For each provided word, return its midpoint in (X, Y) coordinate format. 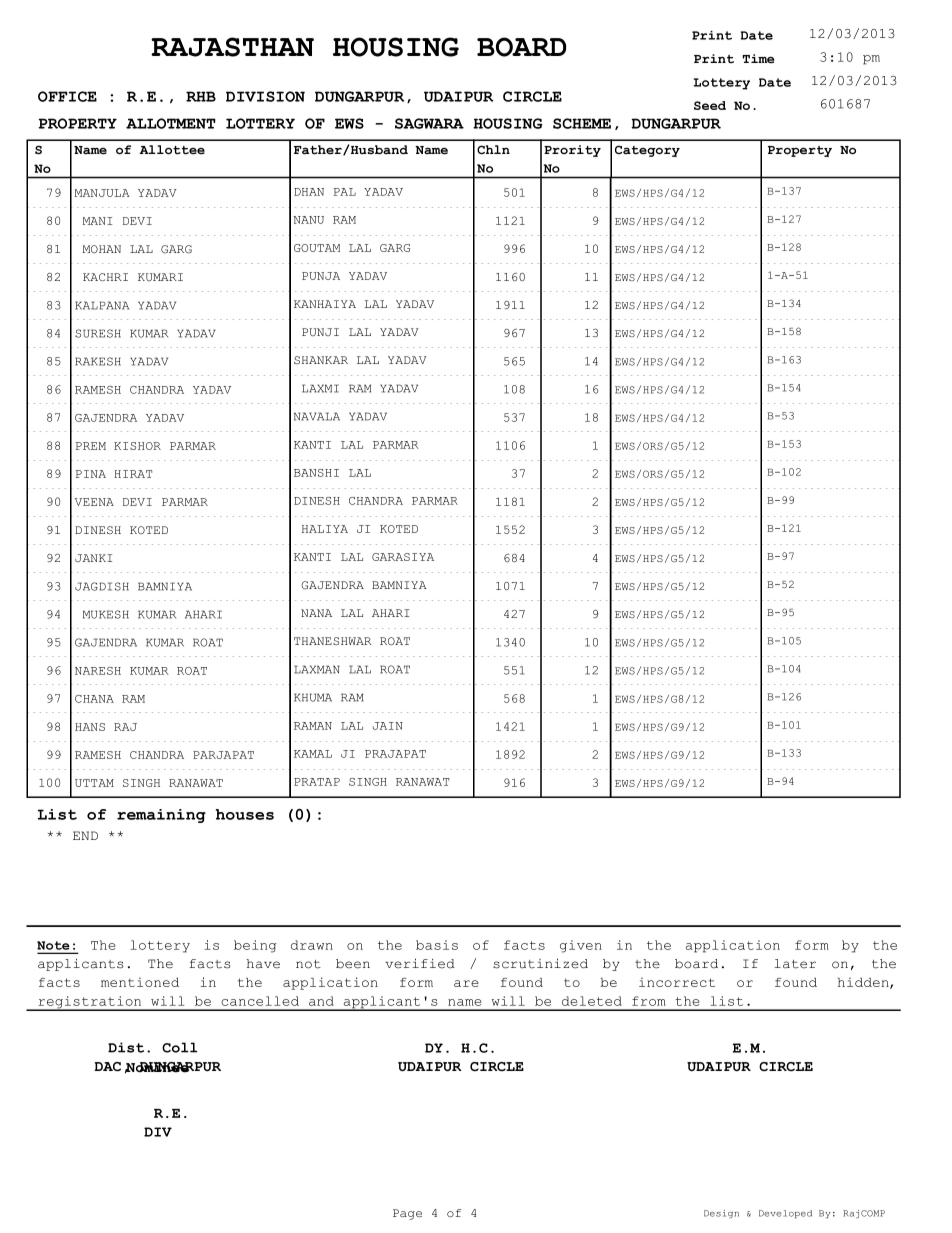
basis (437, 945)
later (795, 964)
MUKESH (106, 614)
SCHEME (582, 123)
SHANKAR (321, 360)
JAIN (388, 726)
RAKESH (98, 361)
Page (407, 1214)
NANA (316, 613)
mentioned (140, 982)
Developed (785, 1214)
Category (647, 151)
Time (758, 59)
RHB (201, 96)
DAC (108, 1067)
